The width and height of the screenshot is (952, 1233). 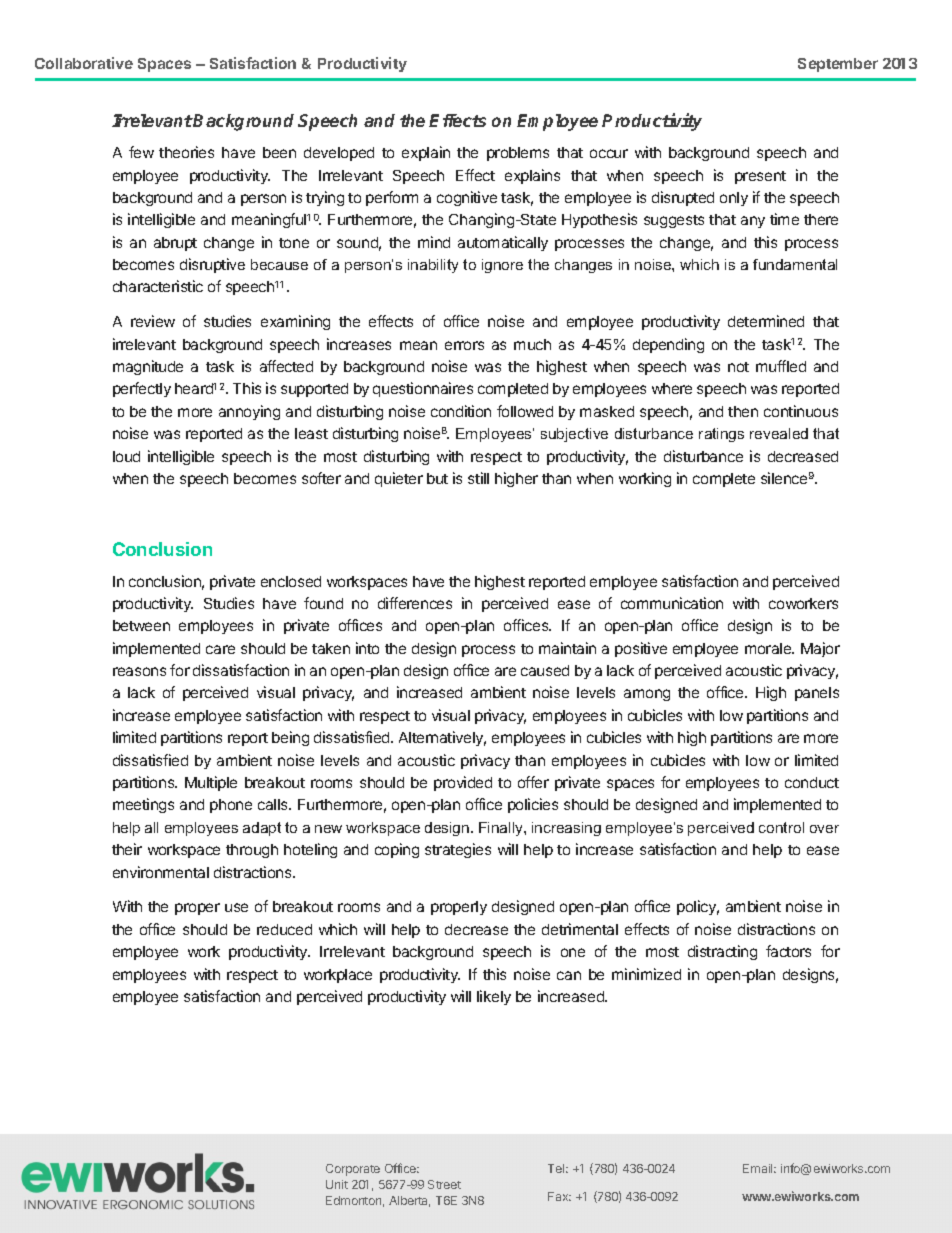 I want to click on meetings, so click(x=143, y=805).
